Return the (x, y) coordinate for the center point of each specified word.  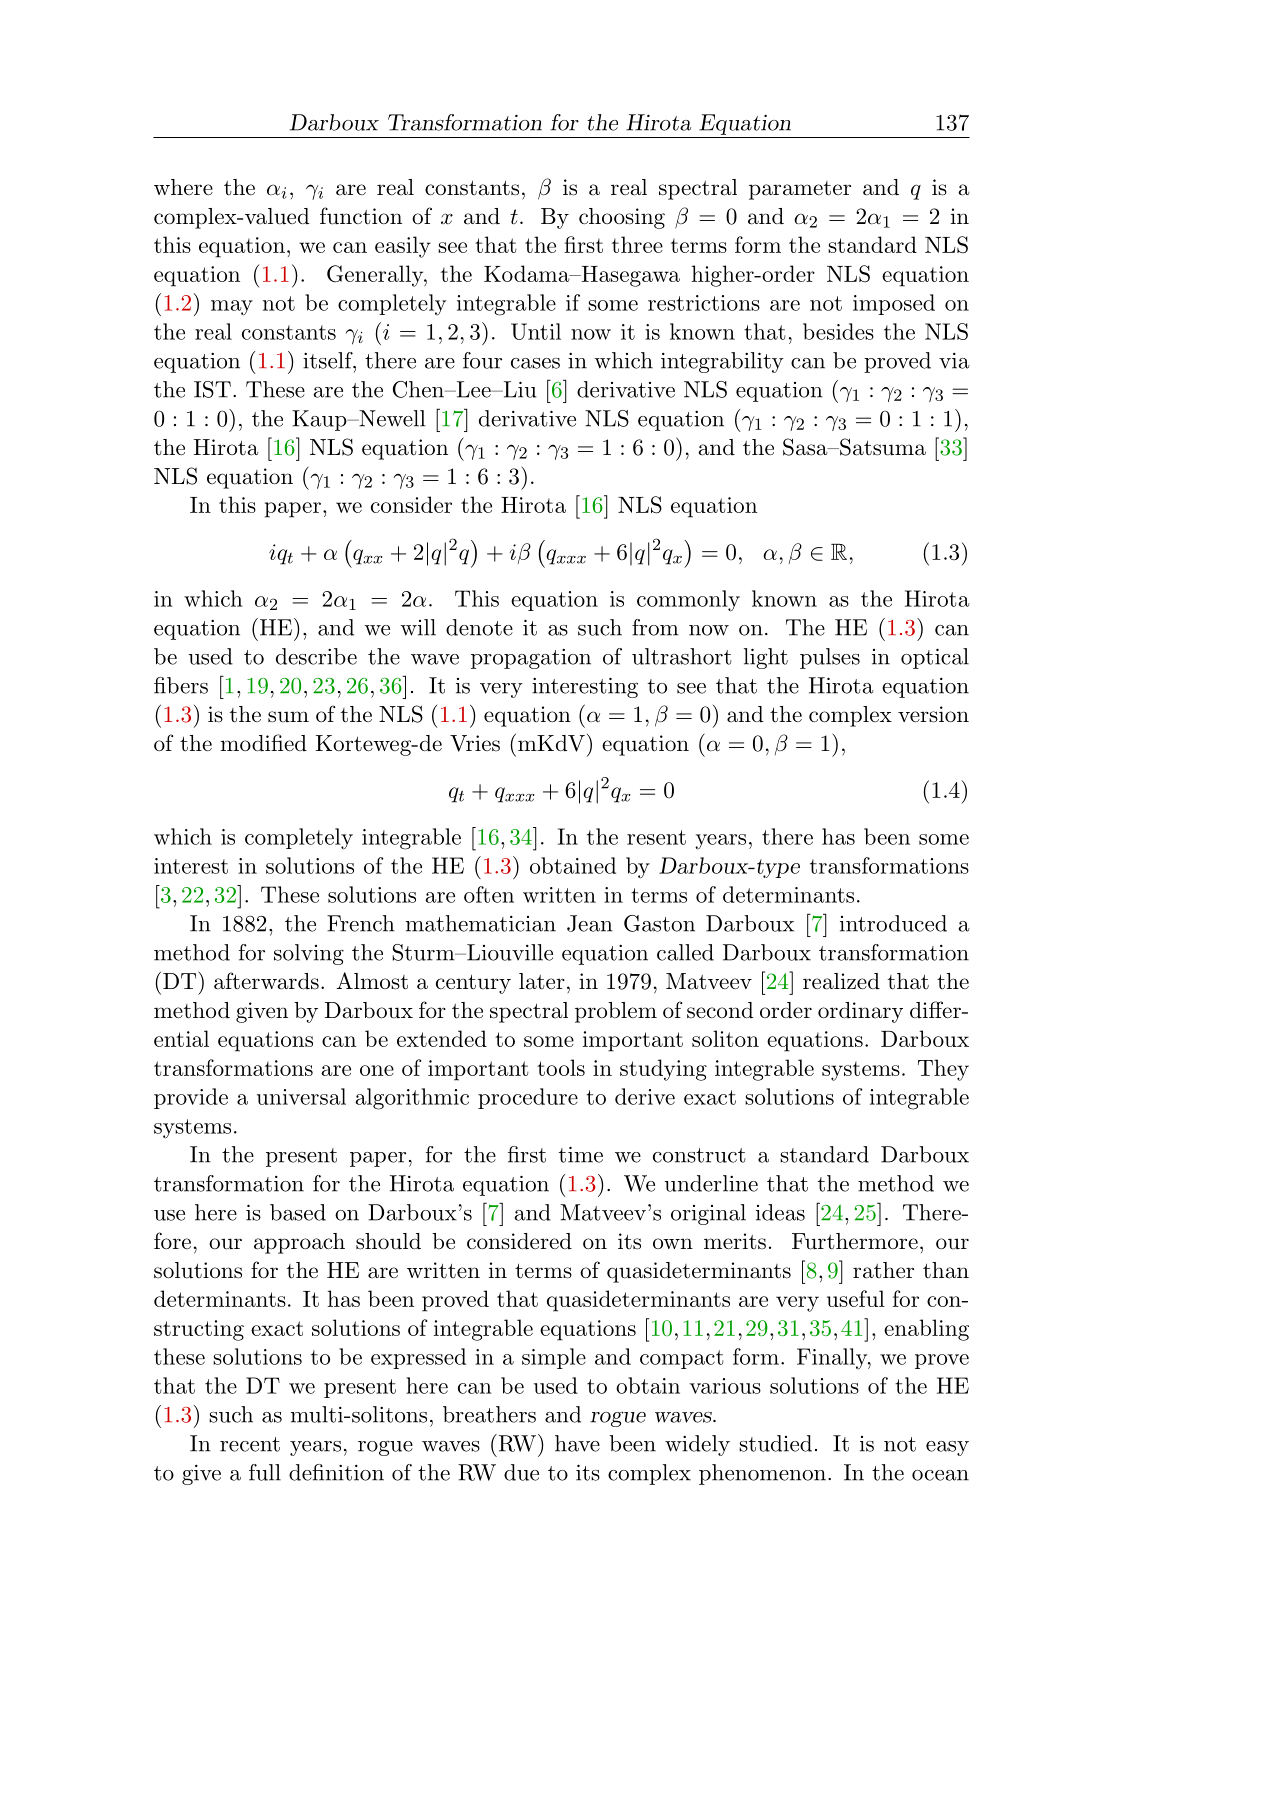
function (361, 216)
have (577, 1443)
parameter (800, 190)
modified (264, 743)
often (489, 894)
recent (250, 1444)
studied (775, 1443)
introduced (893, 923)
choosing (622, 218)
